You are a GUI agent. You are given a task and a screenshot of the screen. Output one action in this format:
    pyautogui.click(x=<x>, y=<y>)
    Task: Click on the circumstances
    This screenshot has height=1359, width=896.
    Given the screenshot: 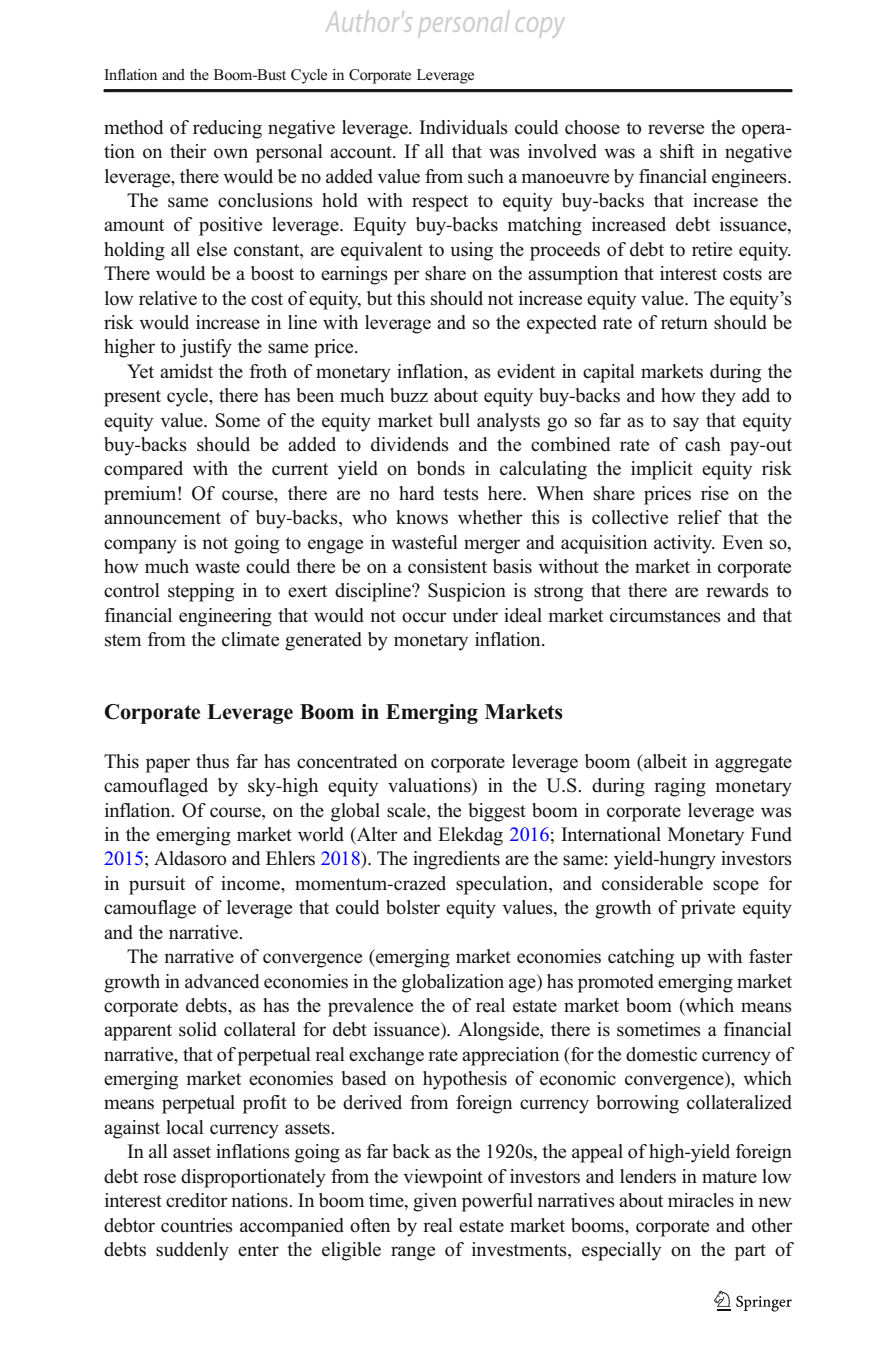 What is the action you would take?
    pyautogui.click(x=665, y=615)
